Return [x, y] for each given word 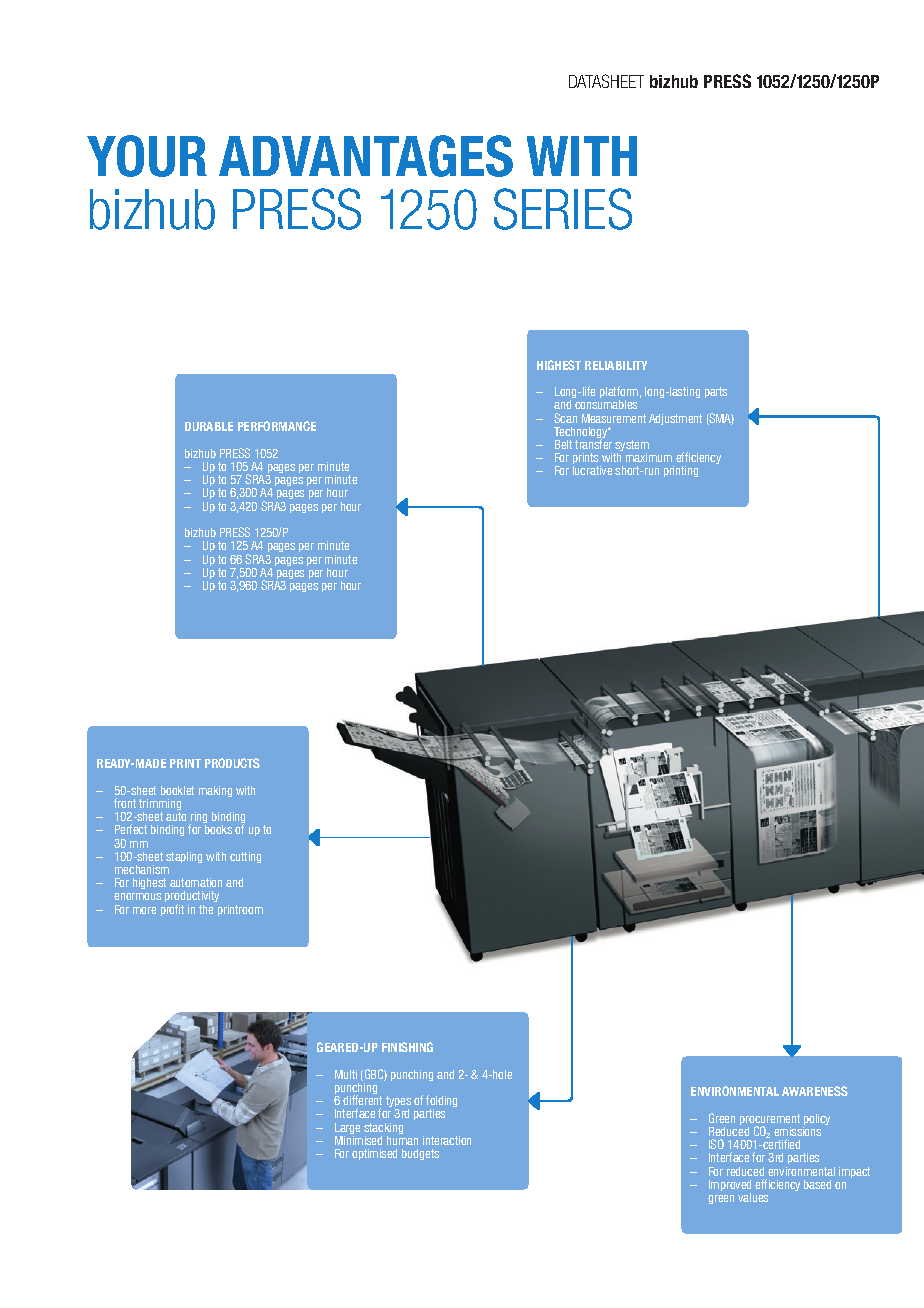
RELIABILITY [616, 365]
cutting [245, 857]
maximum [649, 457]
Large [347, 1130]
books [218, 829]
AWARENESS [815, 1091]
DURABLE [209, 426]
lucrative [592, 470]
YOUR [147, 156]
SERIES [563, 209]
